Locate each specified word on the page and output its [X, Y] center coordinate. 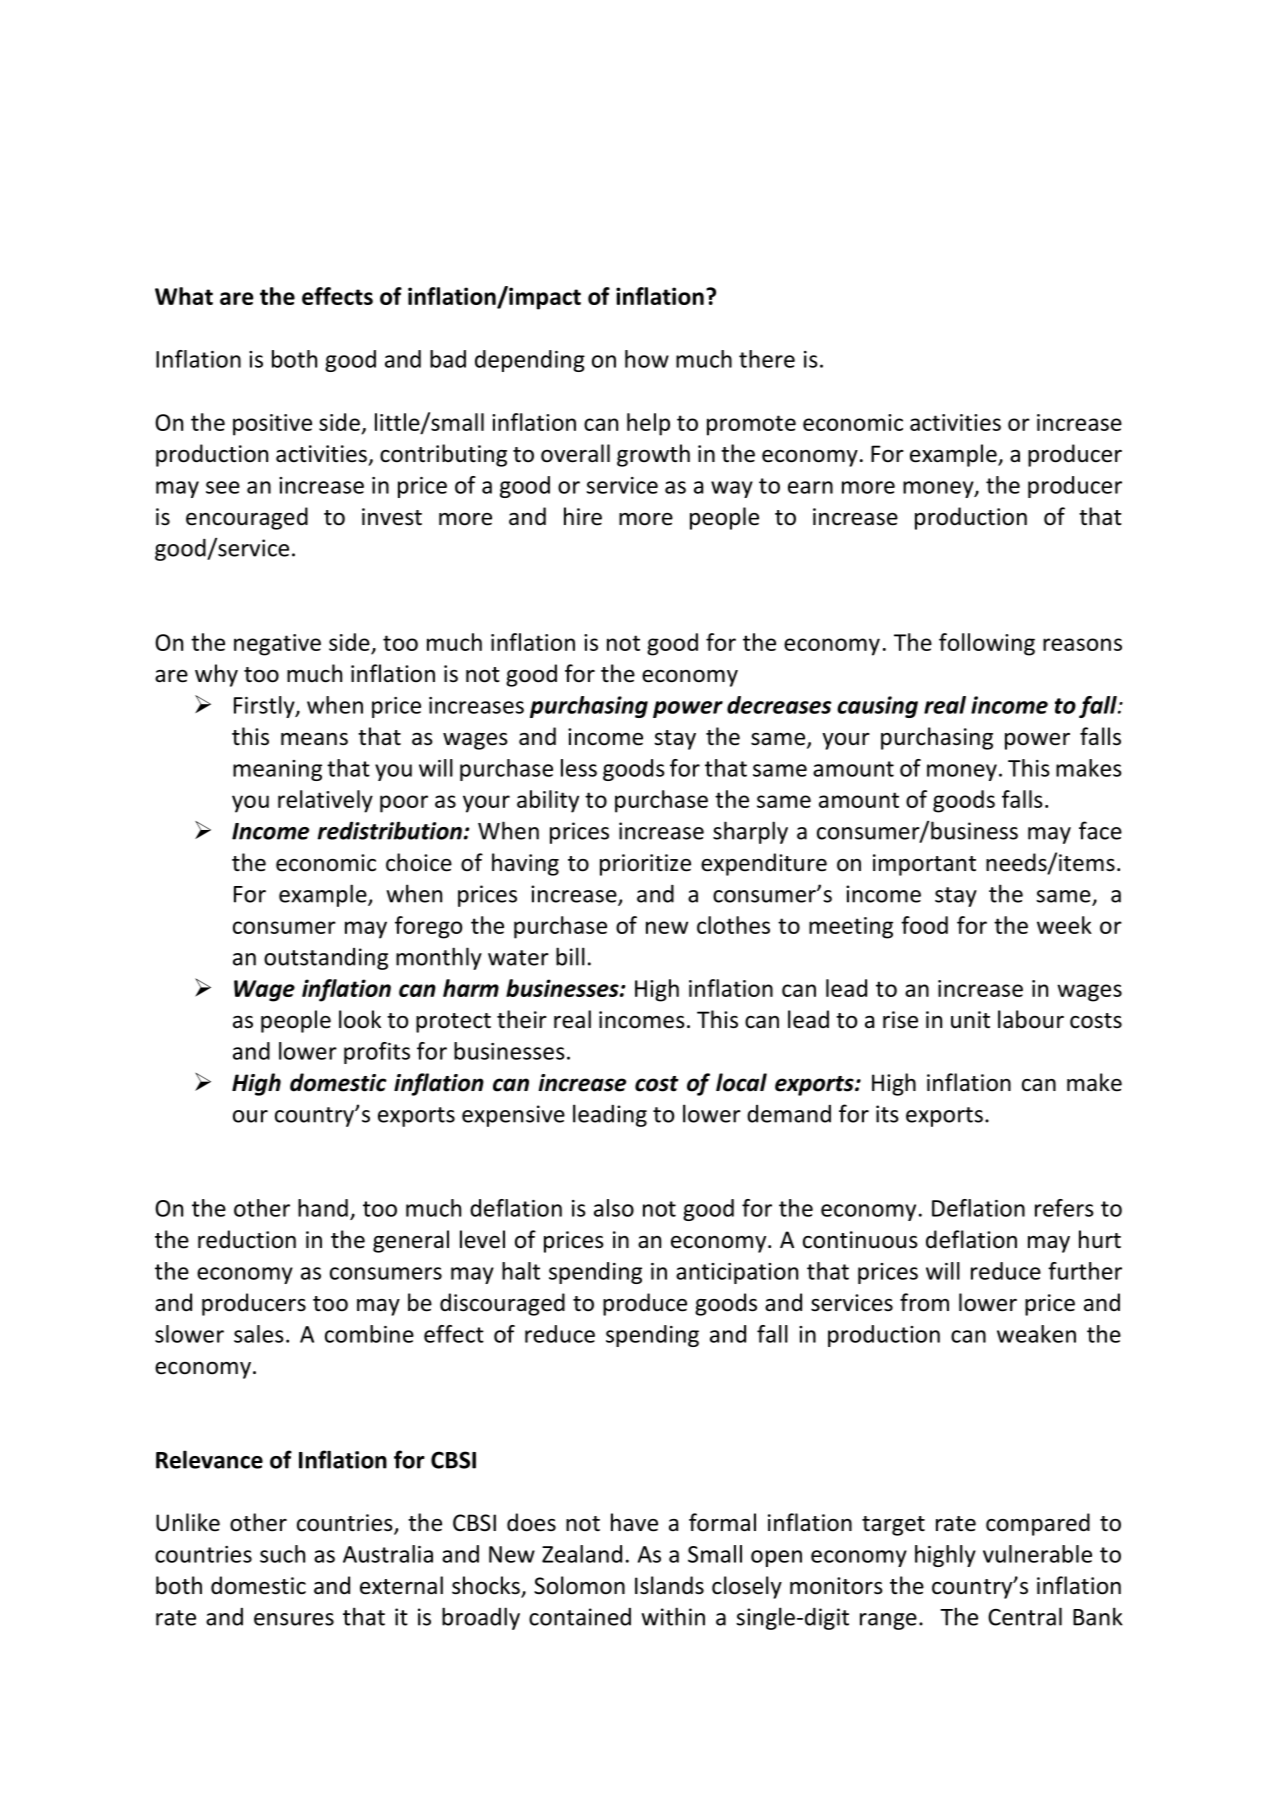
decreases [779, 705]
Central [1025, 1616]
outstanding [326, 959]
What [184, 296]
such [282, 1554]
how [647, 359]
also [614, 1208]
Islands [669, 1585]
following [987, 644]
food [924, 925]
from [924, 1302]
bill [570, 956]
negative [277, 645]
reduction [247, 1239]
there [767, 359]
